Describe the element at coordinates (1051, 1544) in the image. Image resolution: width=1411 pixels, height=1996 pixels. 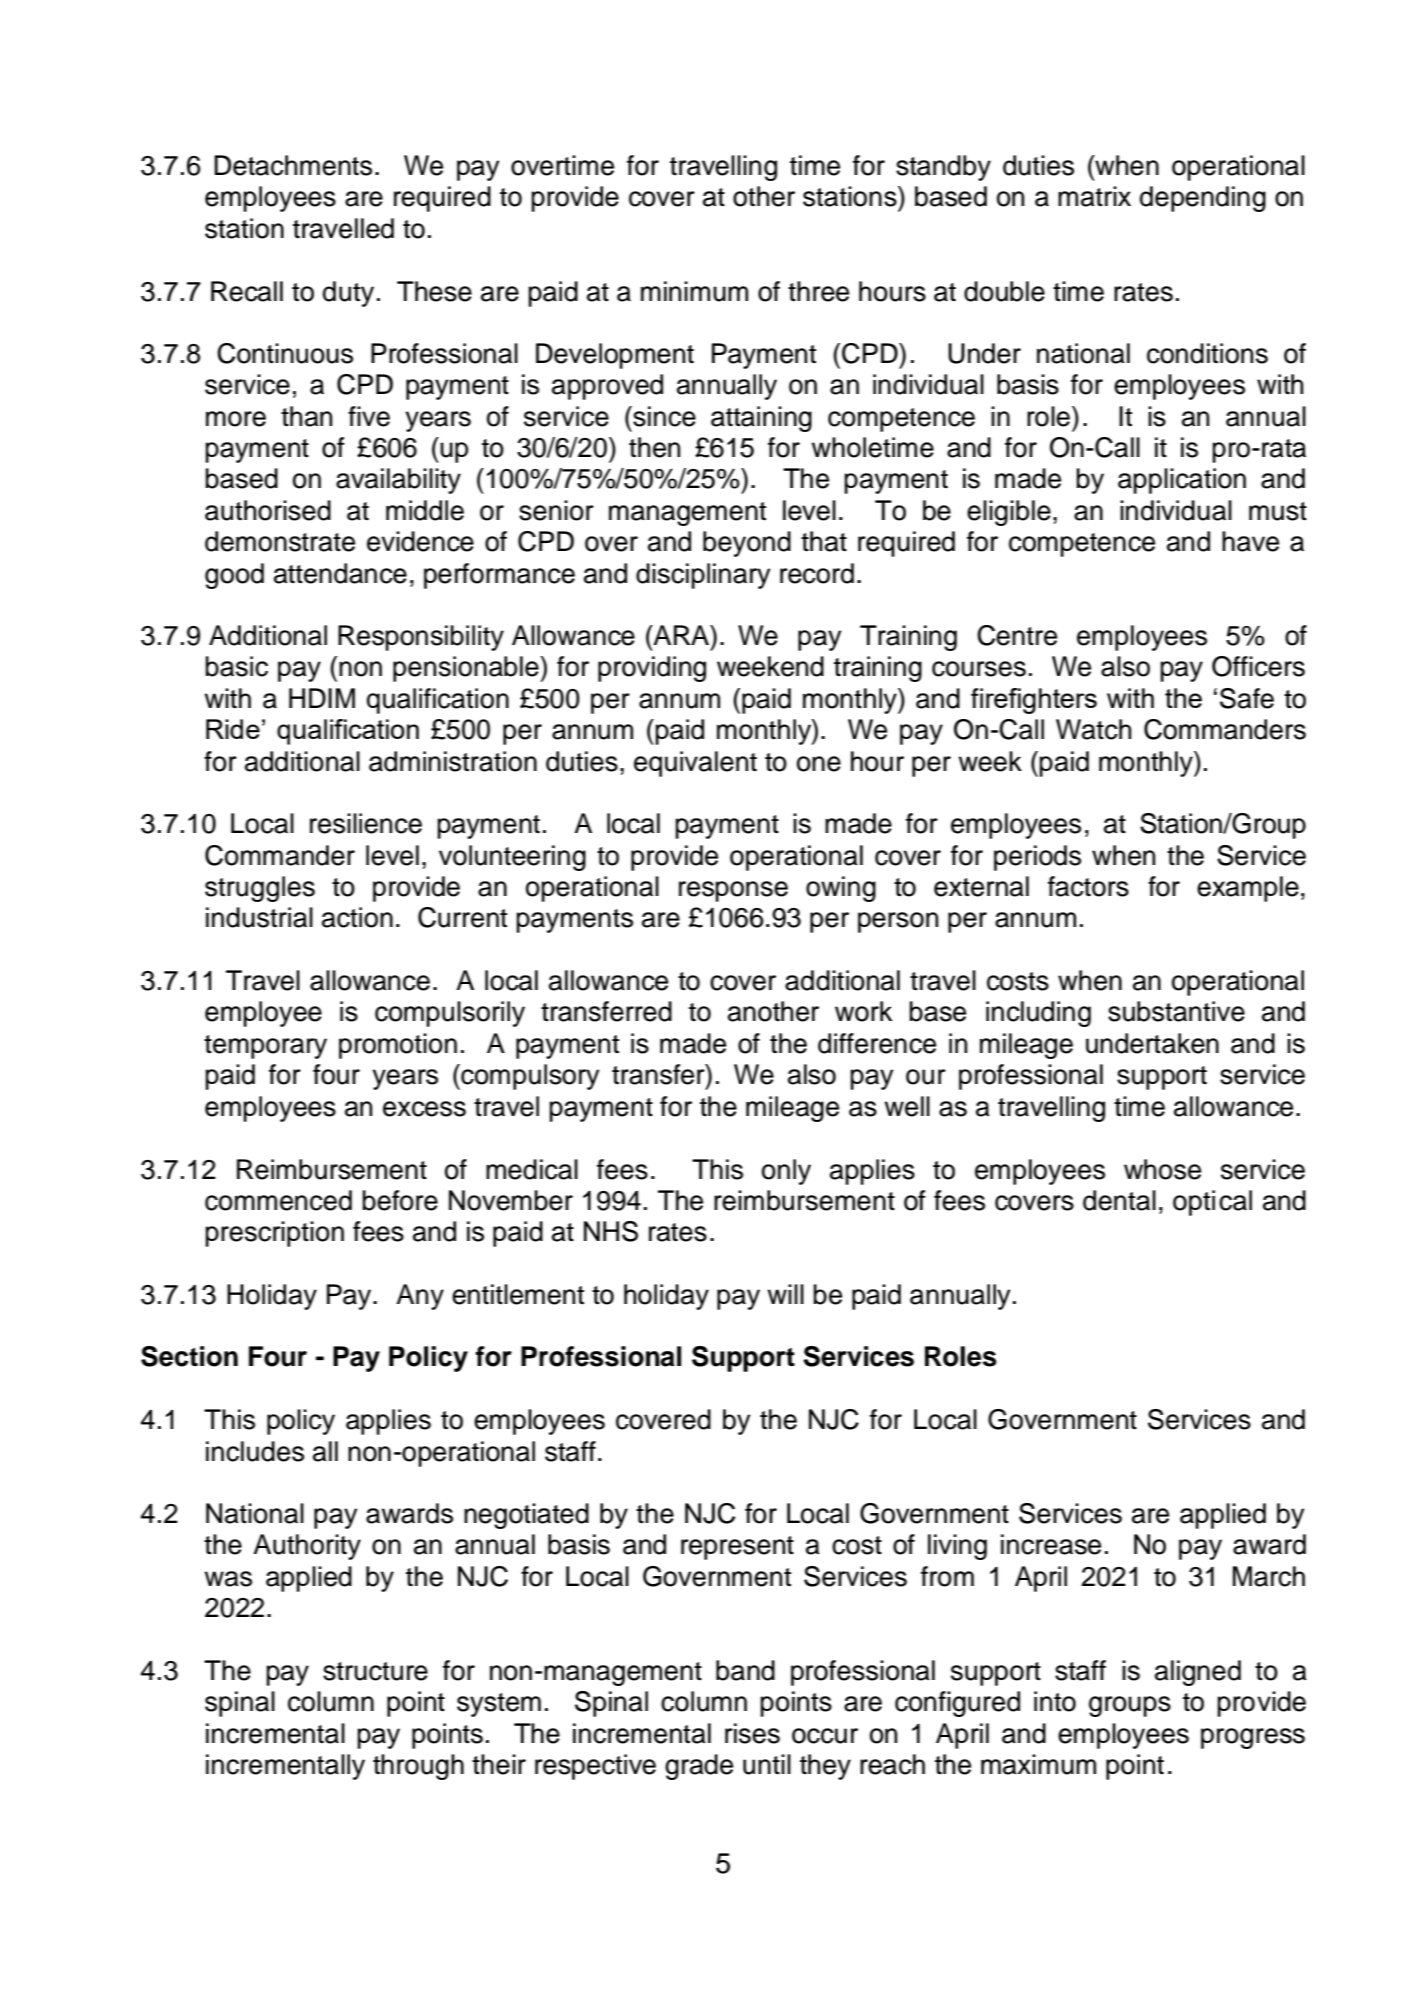
I see `increase` at that location.
